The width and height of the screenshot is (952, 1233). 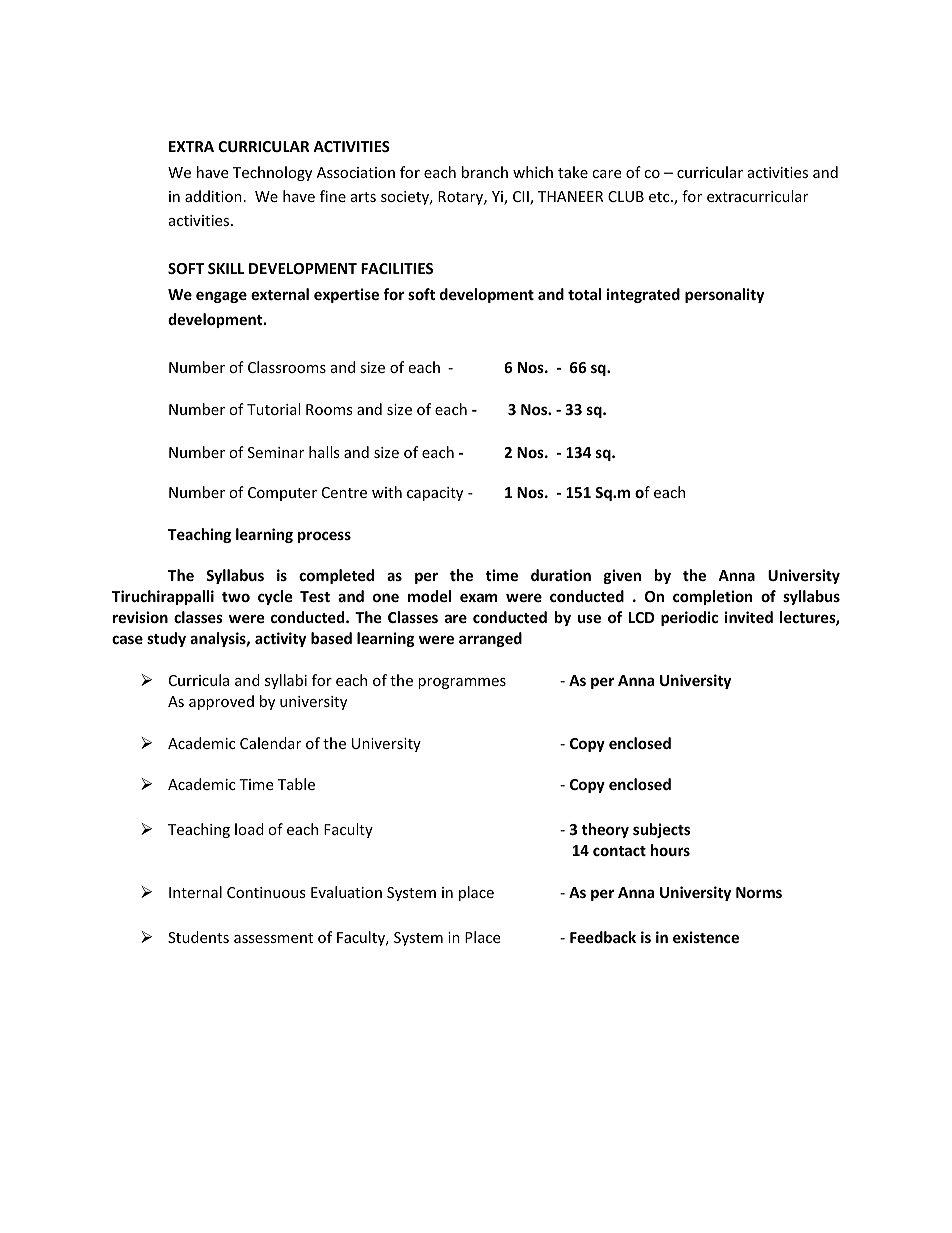 What do you see at coordinates (485, 172) in the screenshot?
I see `branch` at bounding box center [485, 172].
